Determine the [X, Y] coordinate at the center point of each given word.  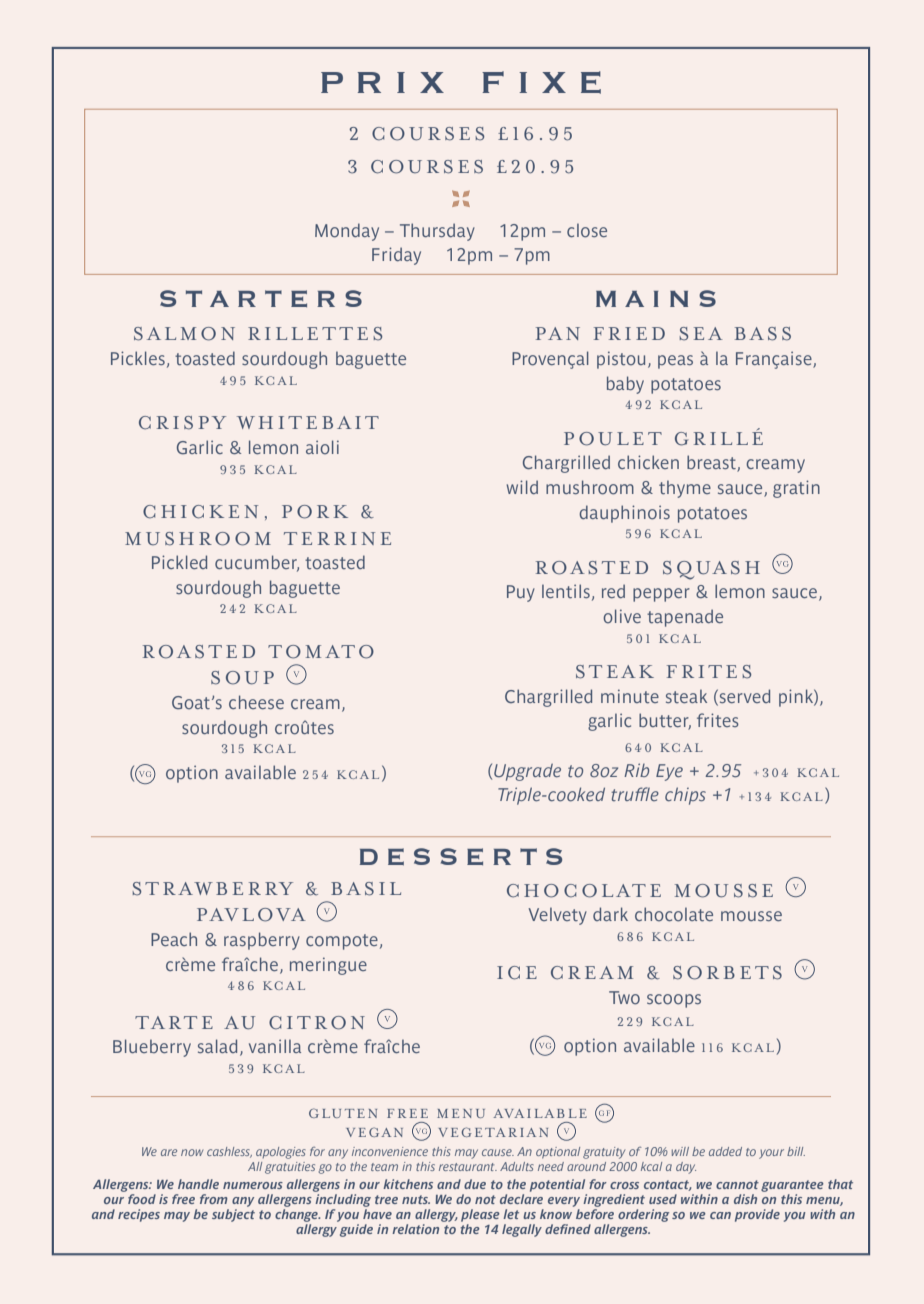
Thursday [437, 232]
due [475, 1184]
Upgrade [527, 772]
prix [382, 82]
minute [630, 696]
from [214, 1199]
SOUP [242, 678]
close [587, 230]
